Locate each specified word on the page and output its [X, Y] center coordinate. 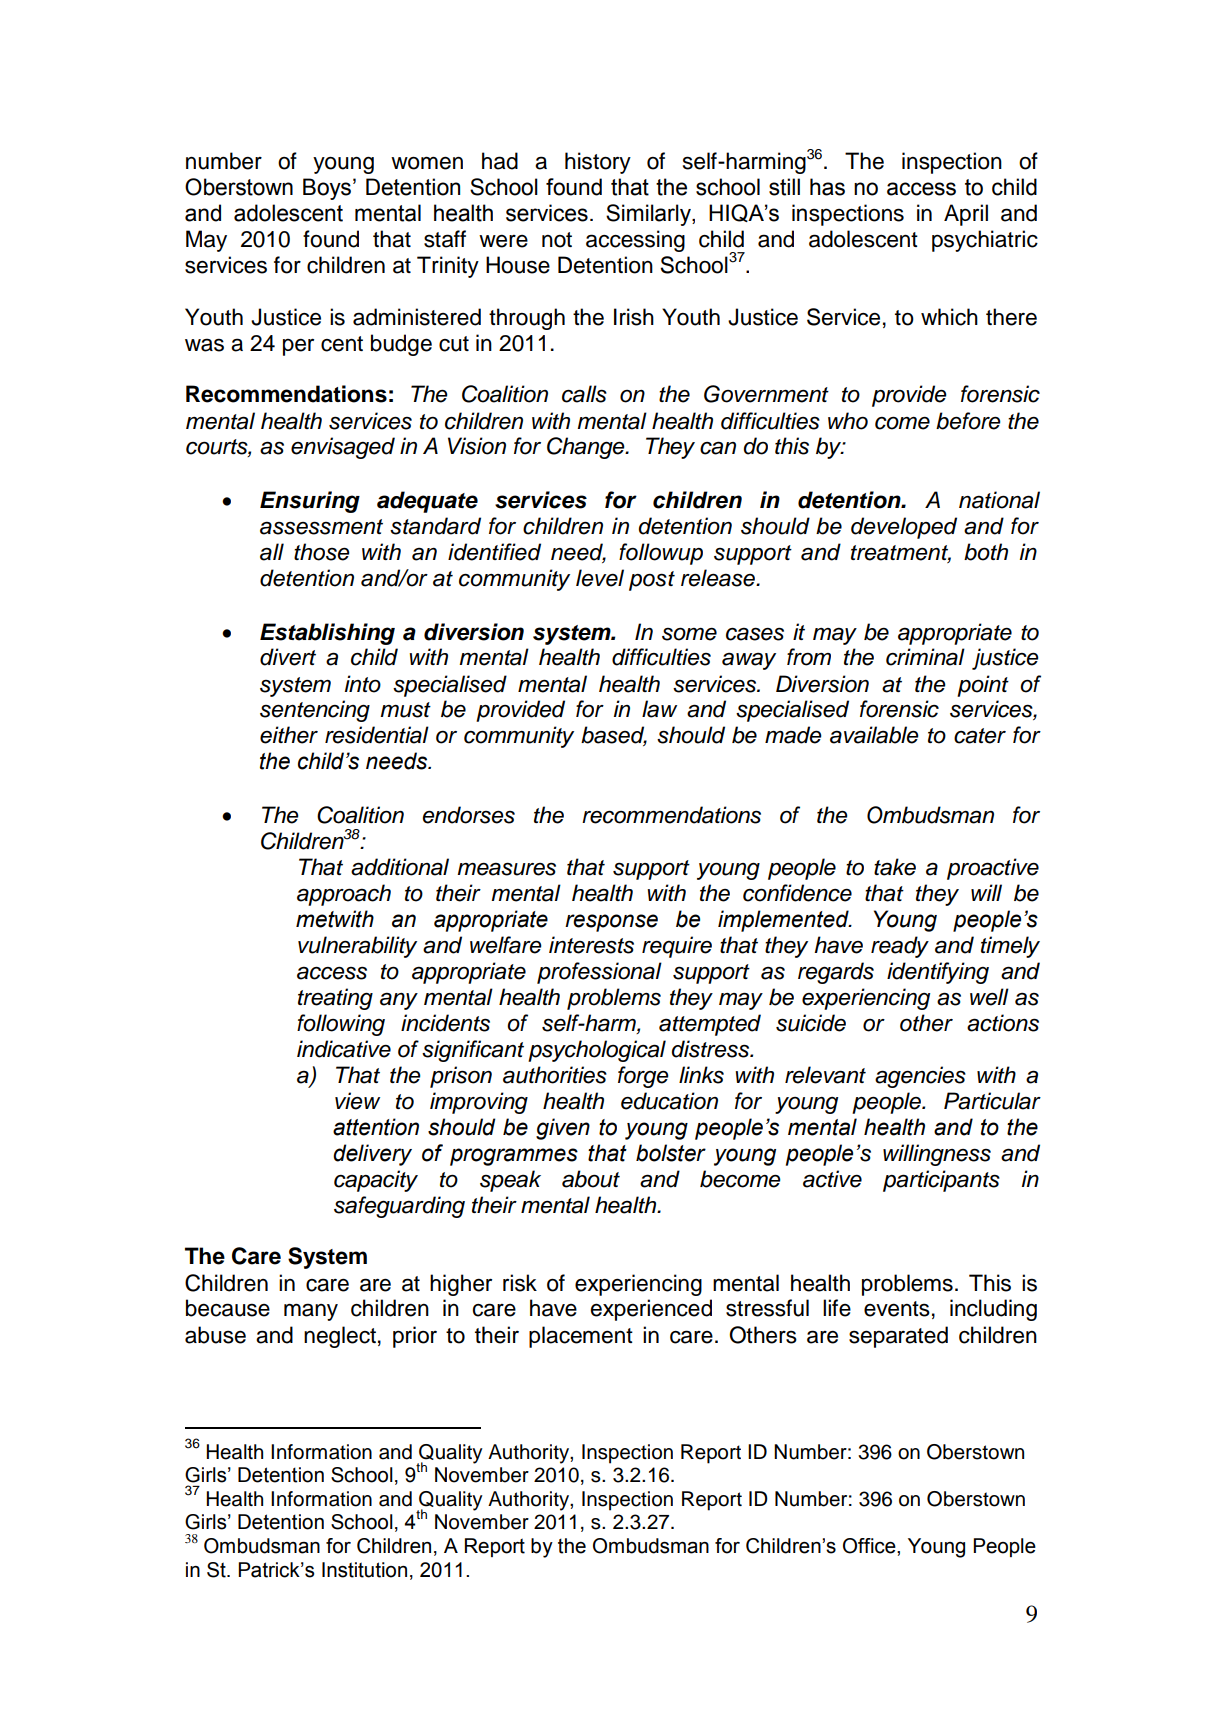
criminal [925, 657]
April [966, 215]
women [427, 163]
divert [288, 657]
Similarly [649, 215]
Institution [364, 1570]
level [600, 578]
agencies [920, 1077]
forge [643, 1077]
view [357, 1101]
